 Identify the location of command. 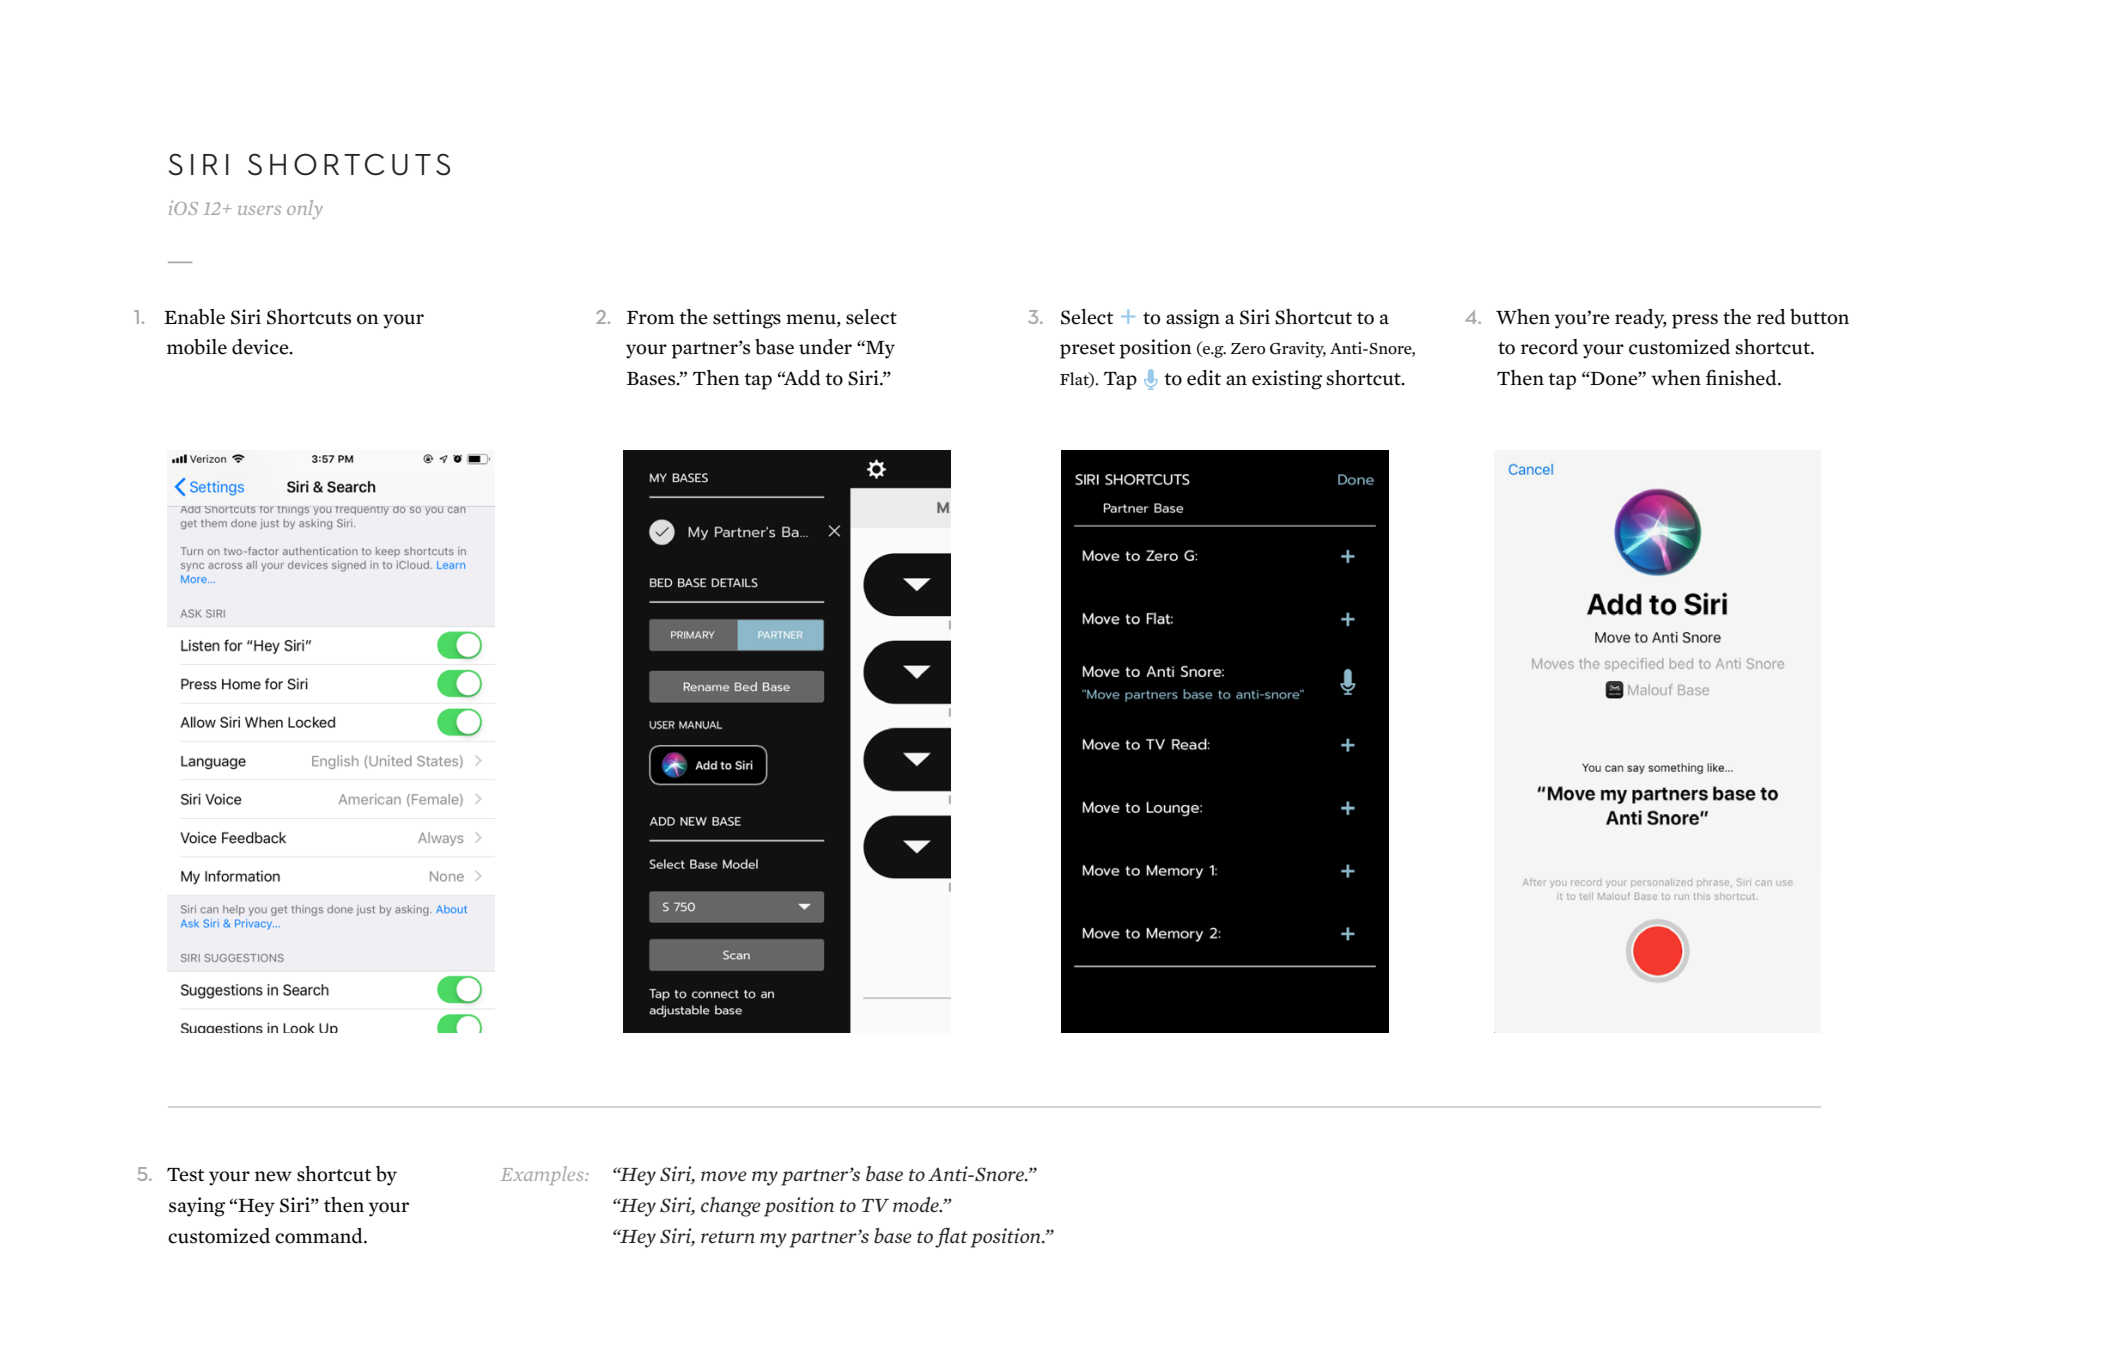
(320, 1236).
